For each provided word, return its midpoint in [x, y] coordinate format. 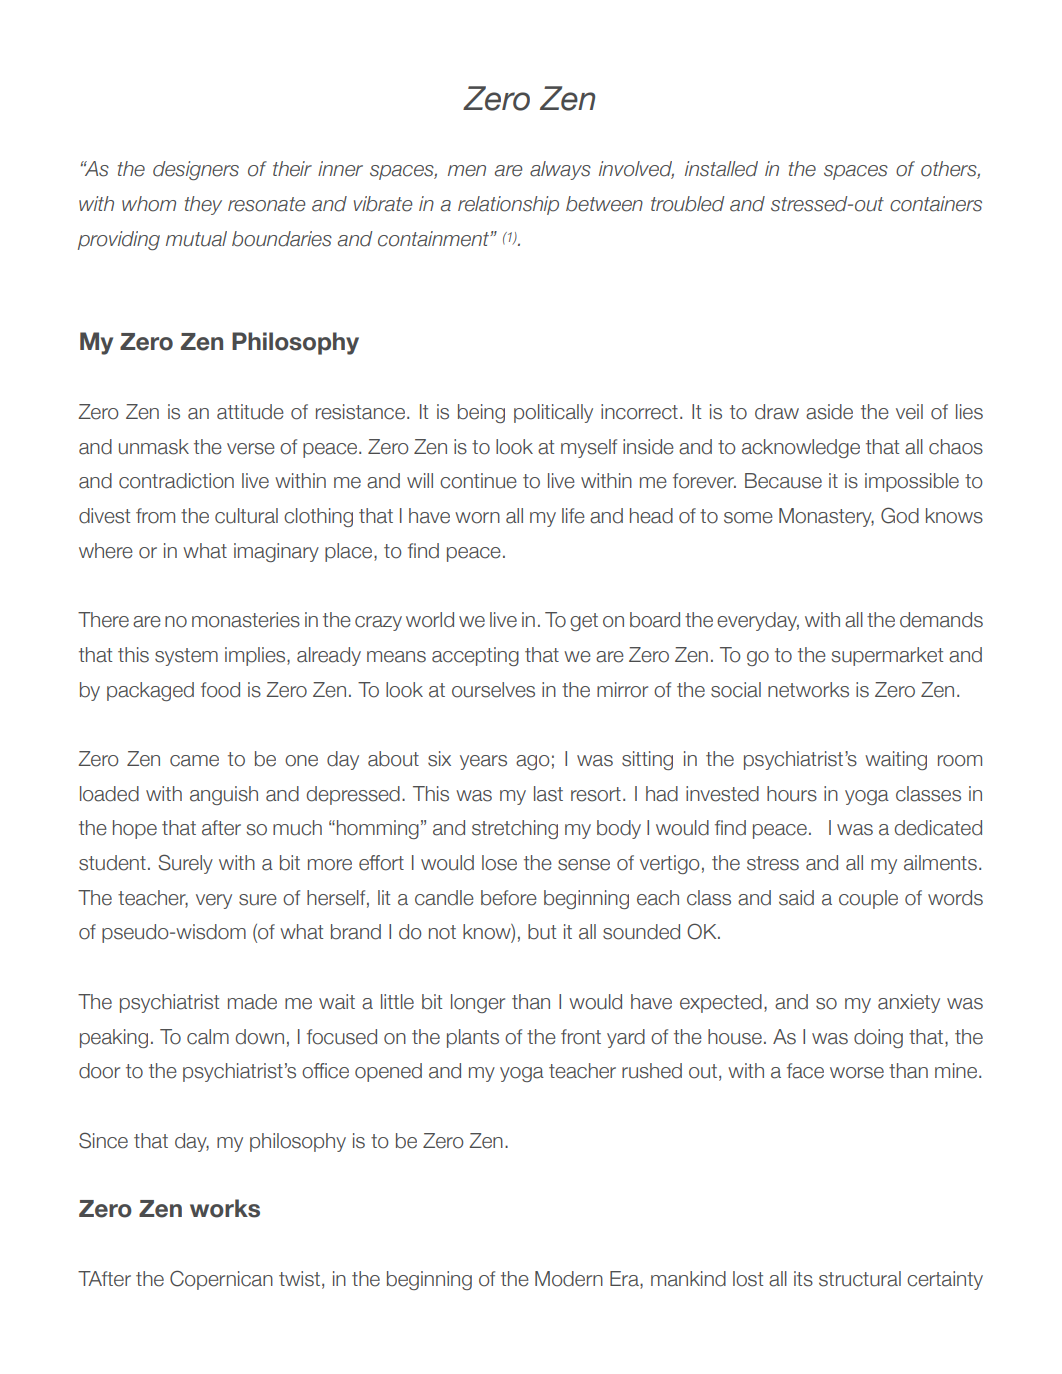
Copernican [221, 1280]
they [203, 205]
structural [860, 1279]
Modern [569, 1279]
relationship [508, 205]
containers [936, 204]
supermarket [887, 656]
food [220, 690]
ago [533, 762]
